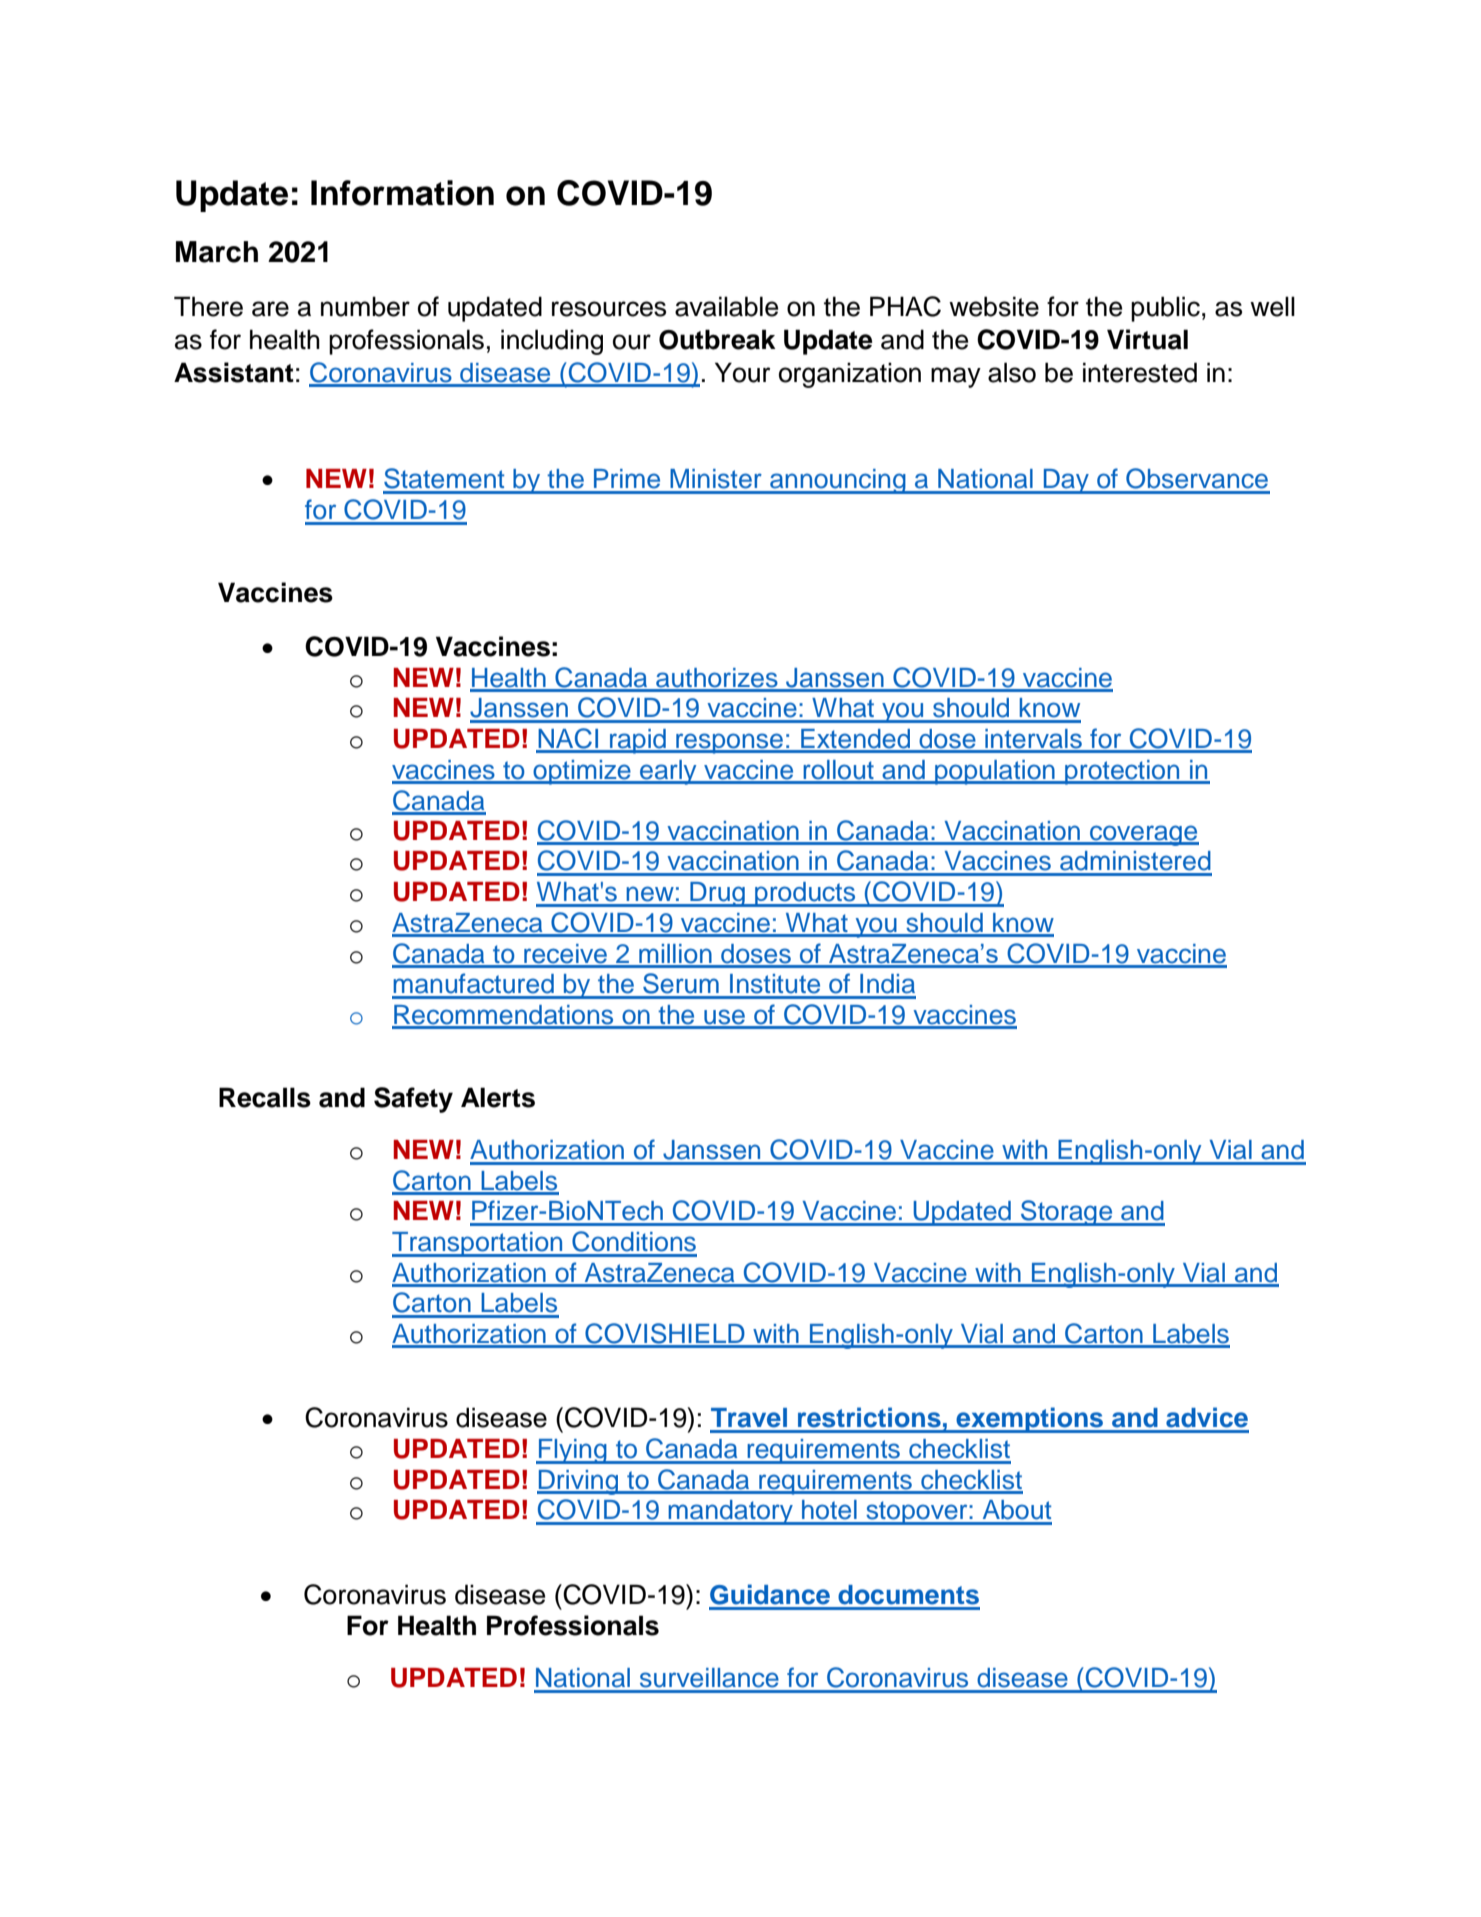 The width and height of the screenshot is (1481, 1917). What do you see at coordinates (726, 306) in the screenshot?
I see `available` at bounding box center [726, 306].
